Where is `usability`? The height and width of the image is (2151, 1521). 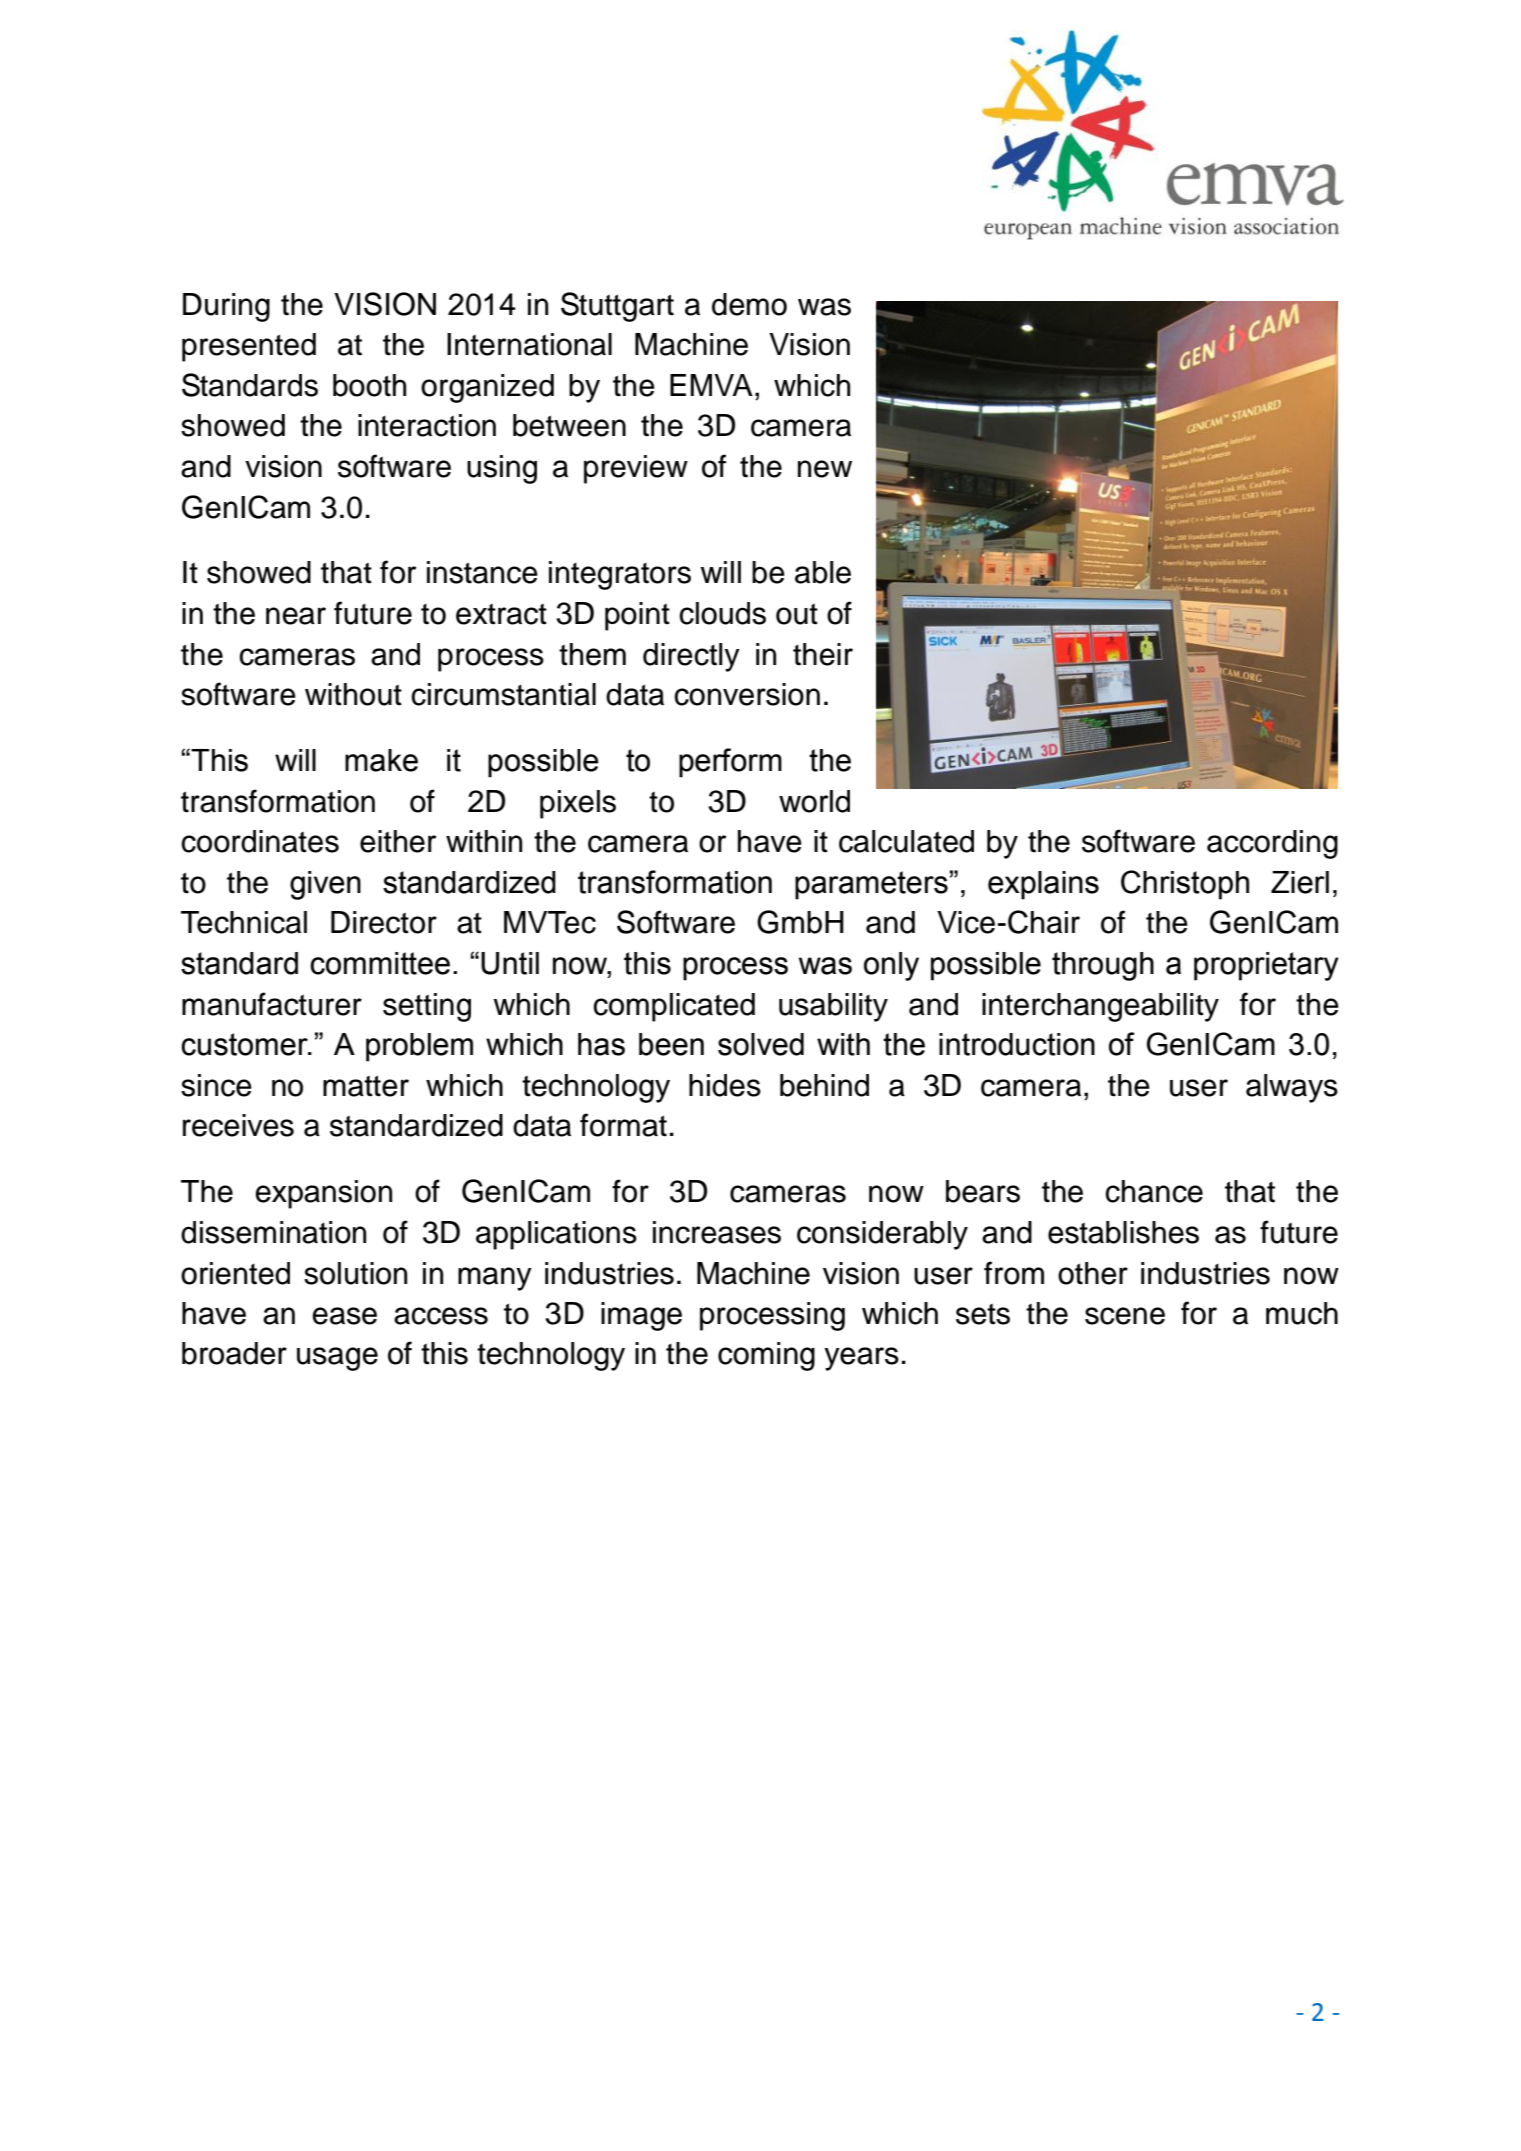
usability is located at coordinates (833, 1007).
